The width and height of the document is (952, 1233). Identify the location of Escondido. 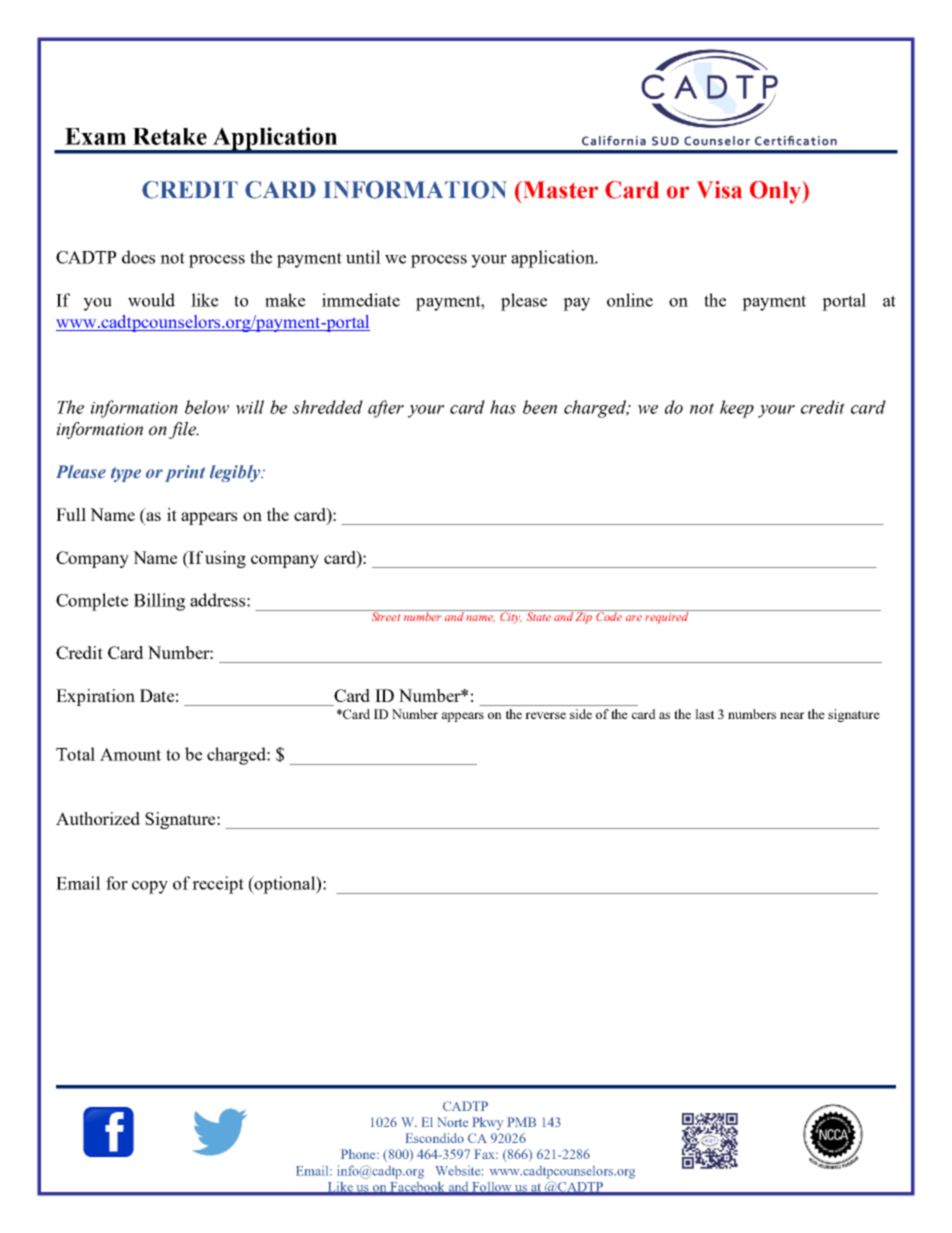
(435, 1138).
